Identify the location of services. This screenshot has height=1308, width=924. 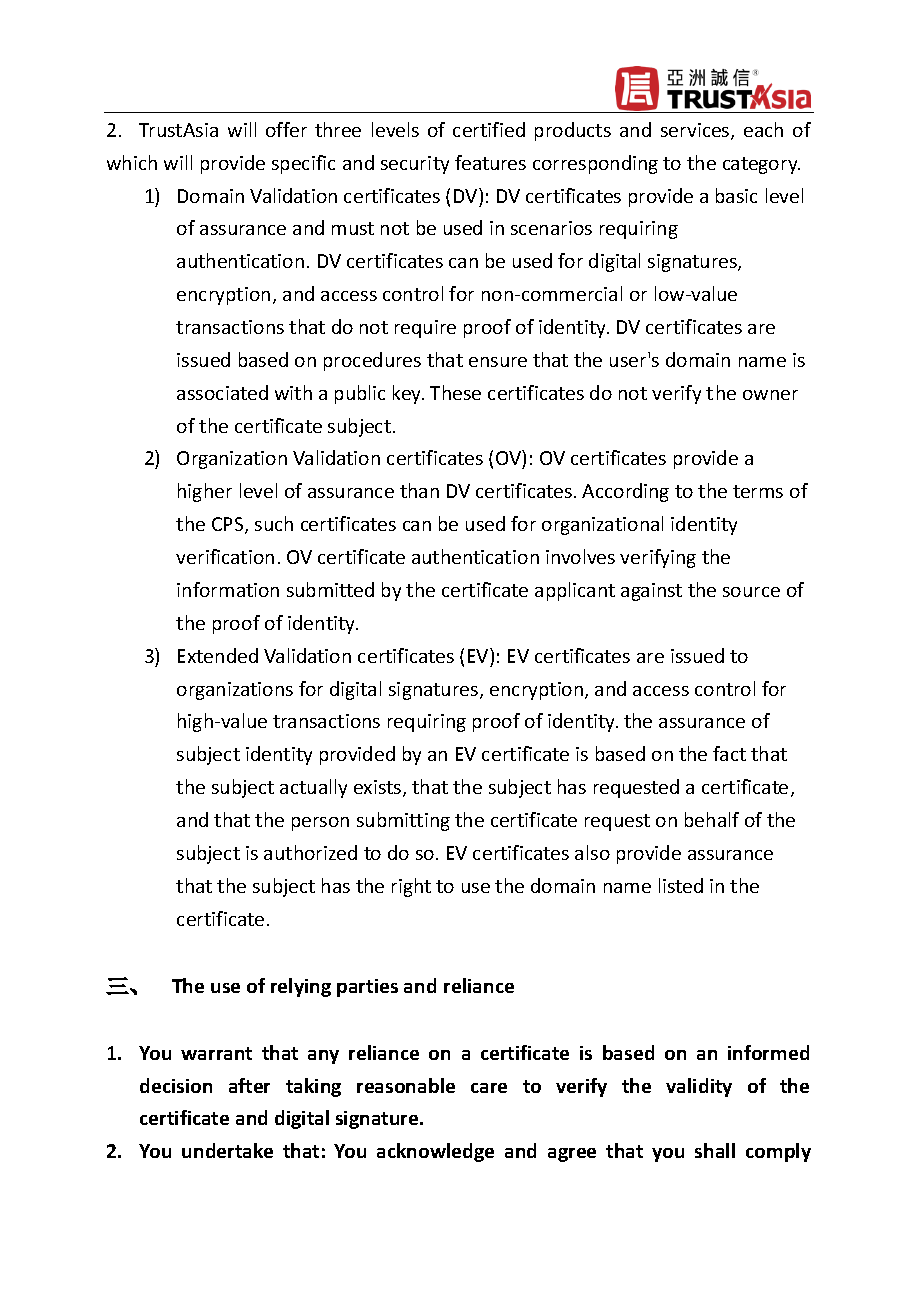
(696, 131).
